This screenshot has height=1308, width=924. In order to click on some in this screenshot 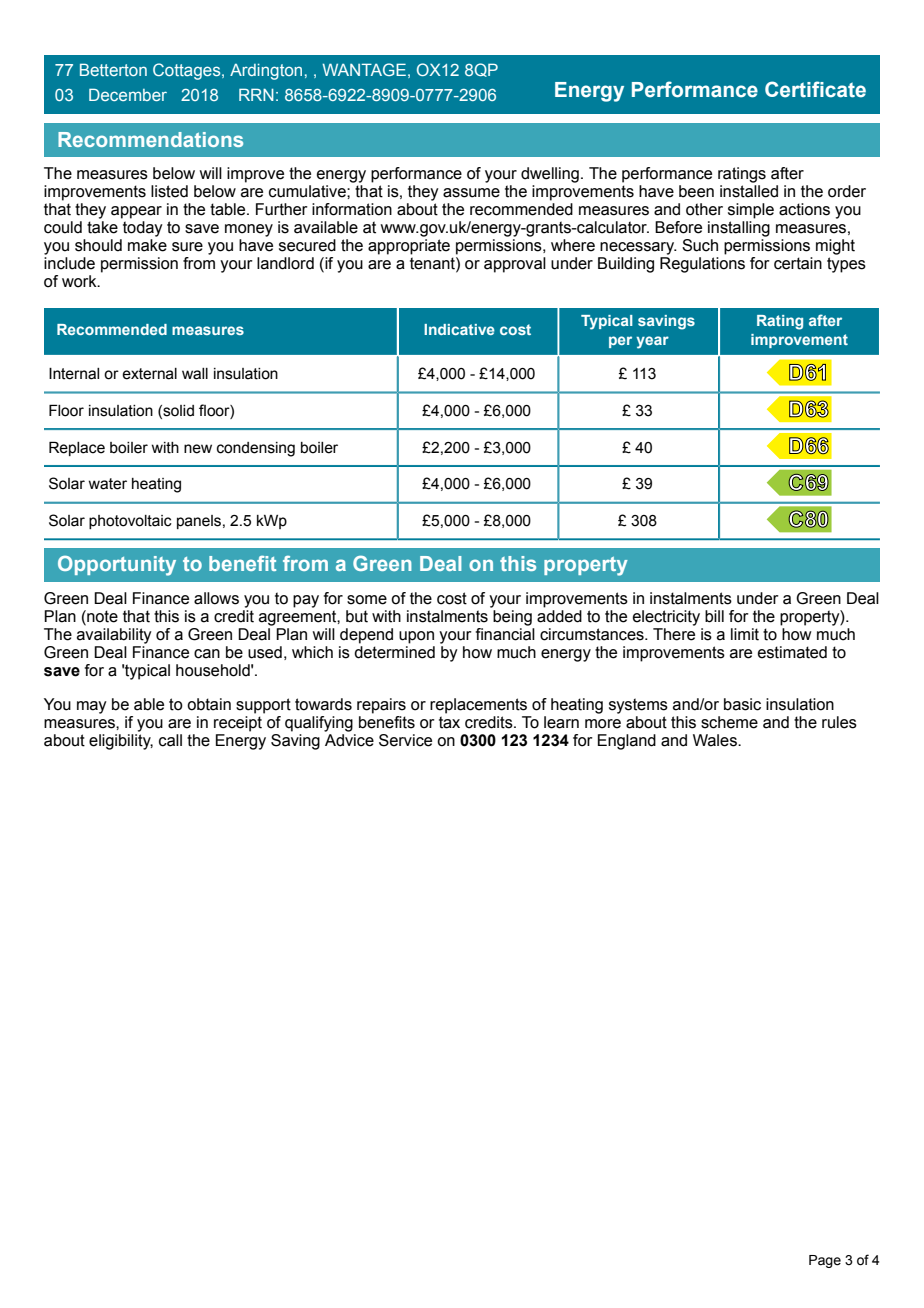, I will do `click(367, 600)`.
